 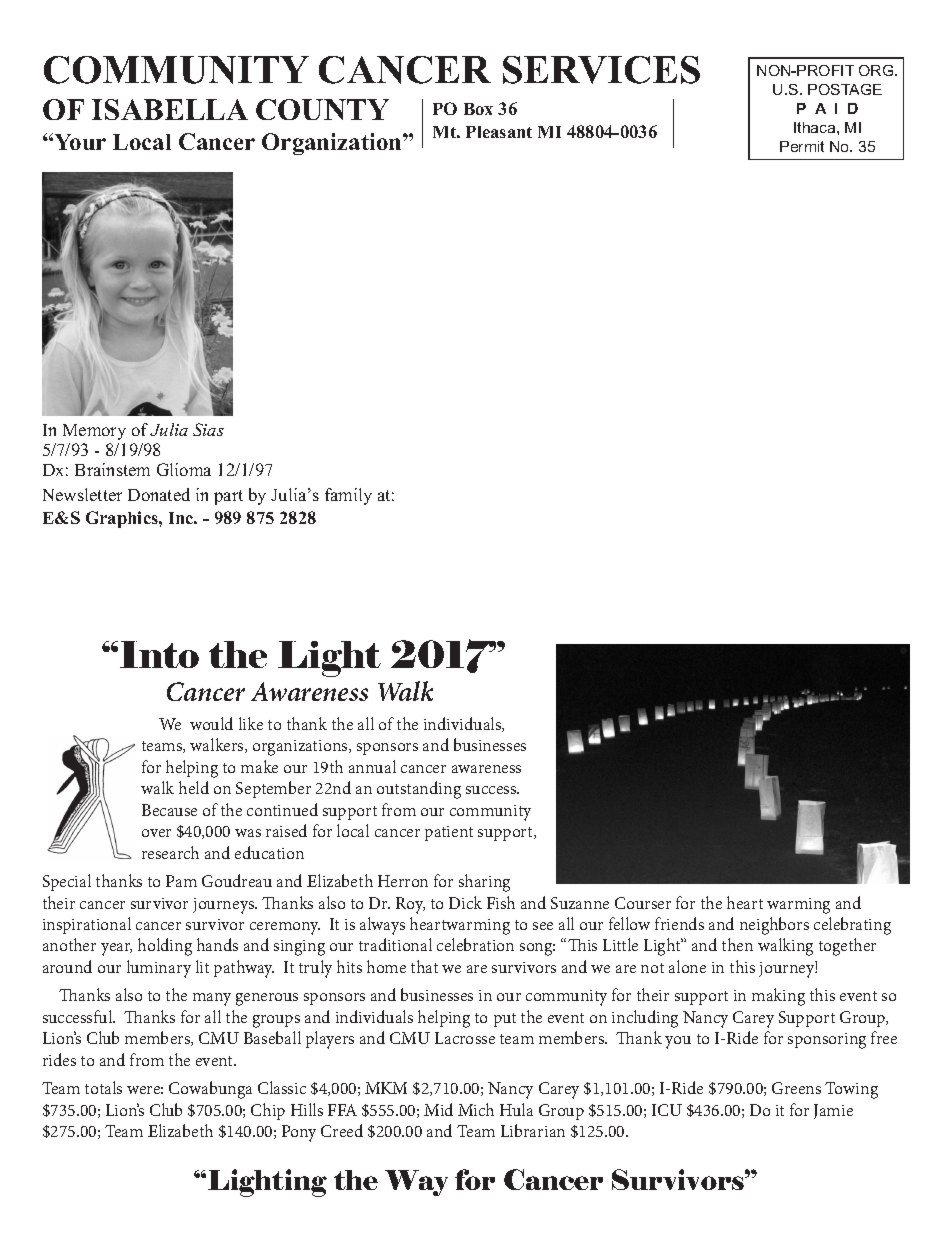 I want to click on held, so click(x=194, y=787).
